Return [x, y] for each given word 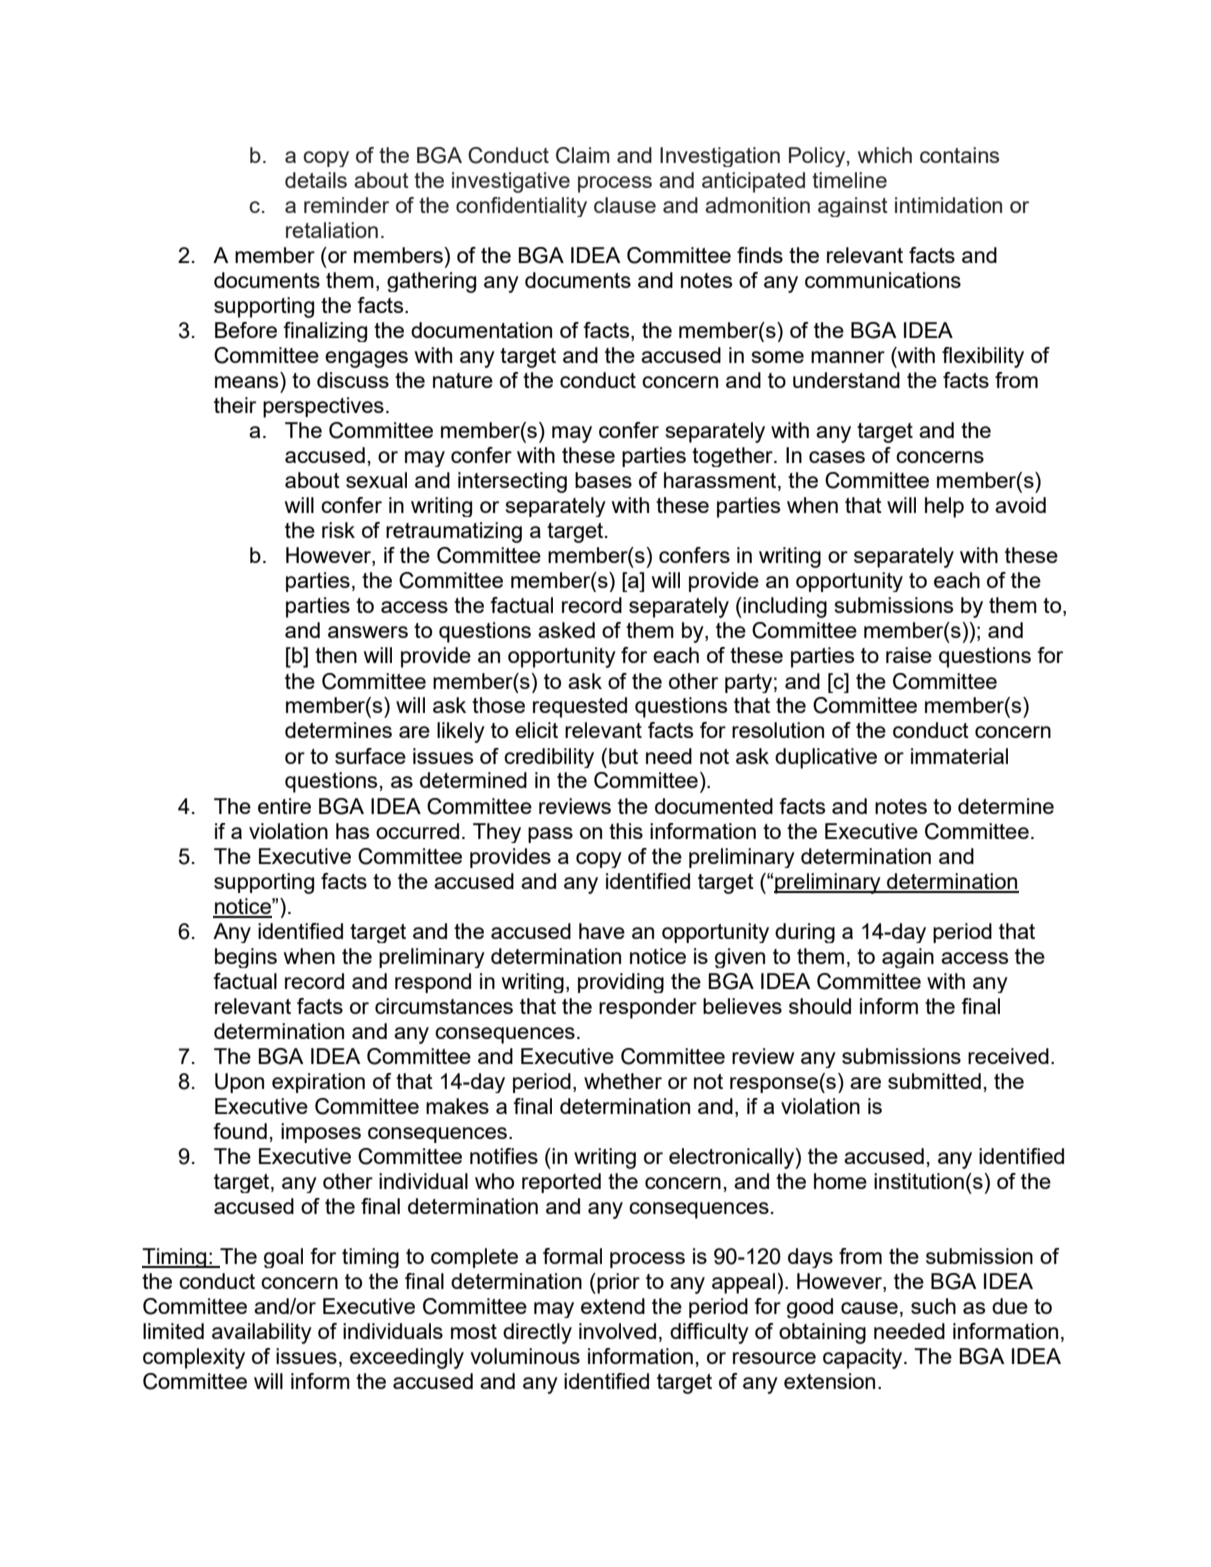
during [805, 933]
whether [623, 1081]
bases [603, 480]
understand [846, 380]
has [352, 831]
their [235, 405]
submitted [934, 1081]
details [316, 180]
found [240, 1131]
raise [909, 655]
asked [566, 630]
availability [262, 1333]
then [336, 655]
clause [625, 205]
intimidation [948, 205]
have [602, 931]
